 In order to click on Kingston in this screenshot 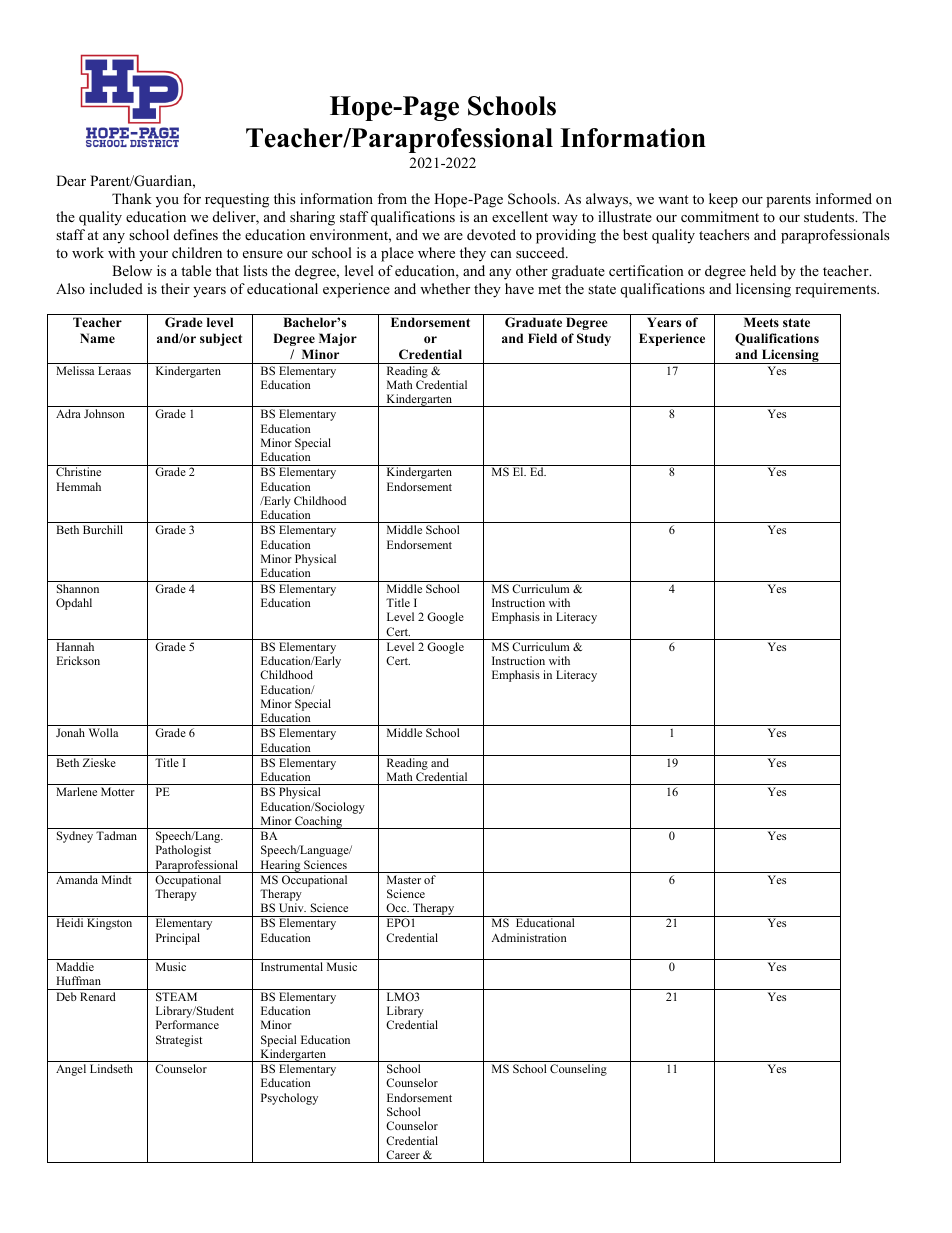, I will do `click(109, 924)`.
